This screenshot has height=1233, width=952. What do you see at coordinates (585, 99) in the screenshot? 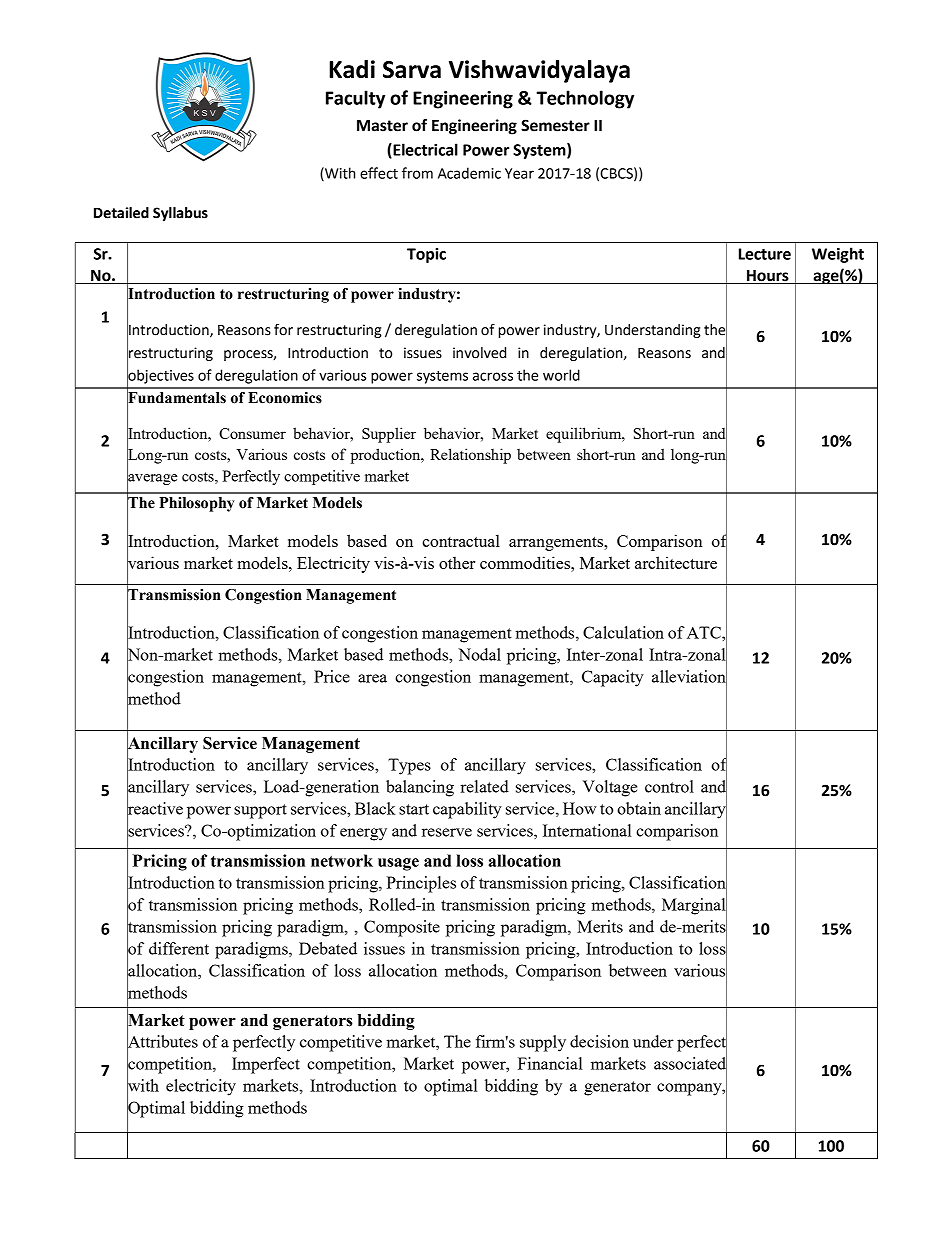
I see `Technology` at bounding box center [585, 99].
